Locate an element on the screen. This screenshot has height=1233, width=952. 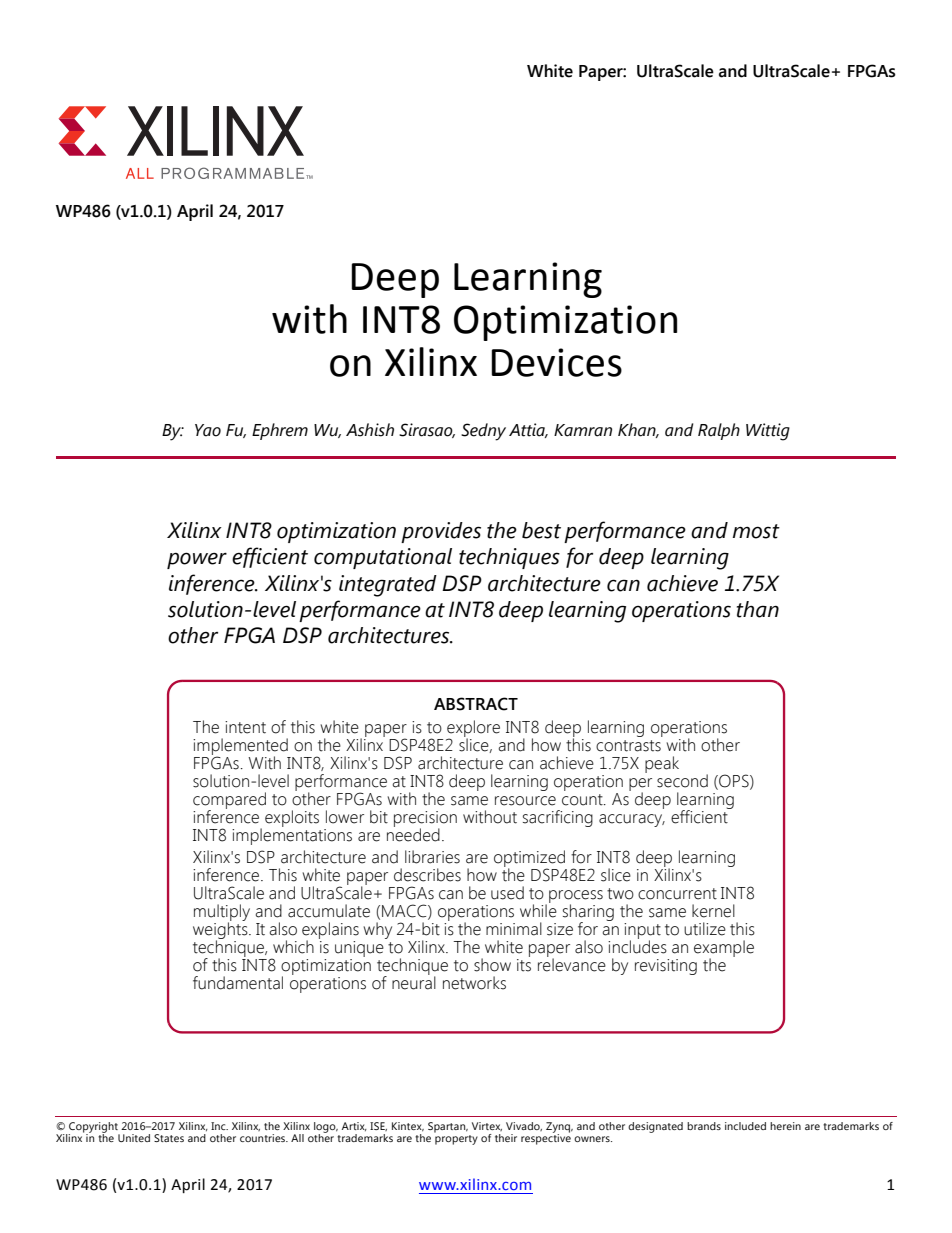
States is located at coordinates (169, 1138).
